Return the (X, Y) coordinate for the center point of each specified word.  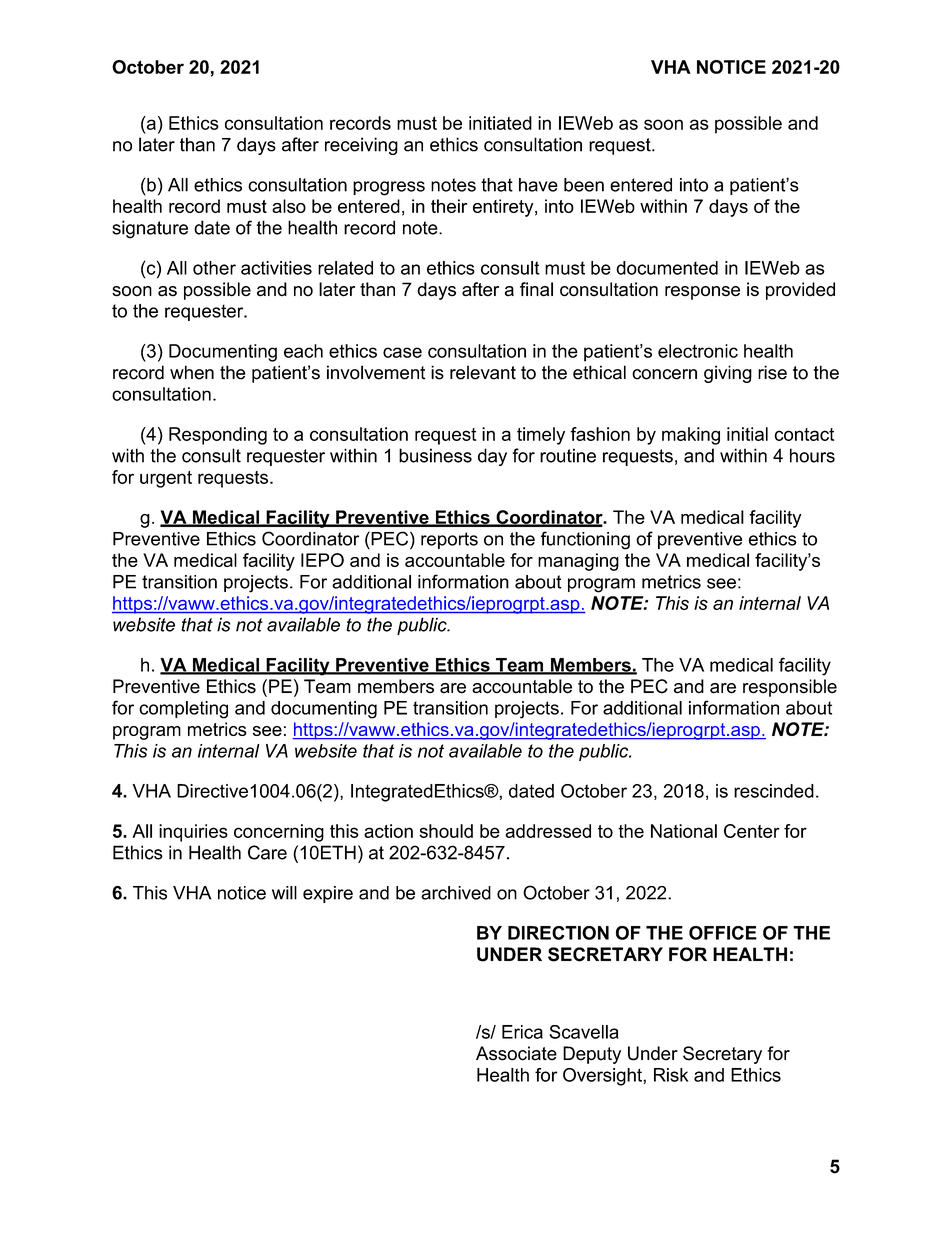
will (284, 893)
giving (728, 374)
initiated (500, 123)
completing (183, 710)
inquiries (193, 833)
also (289, 206)
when (192, 372)
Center (752, 831)
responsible (790, 688)
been (584, 185)
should (446, 831)
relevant (483, 372)
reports (449, 540)
